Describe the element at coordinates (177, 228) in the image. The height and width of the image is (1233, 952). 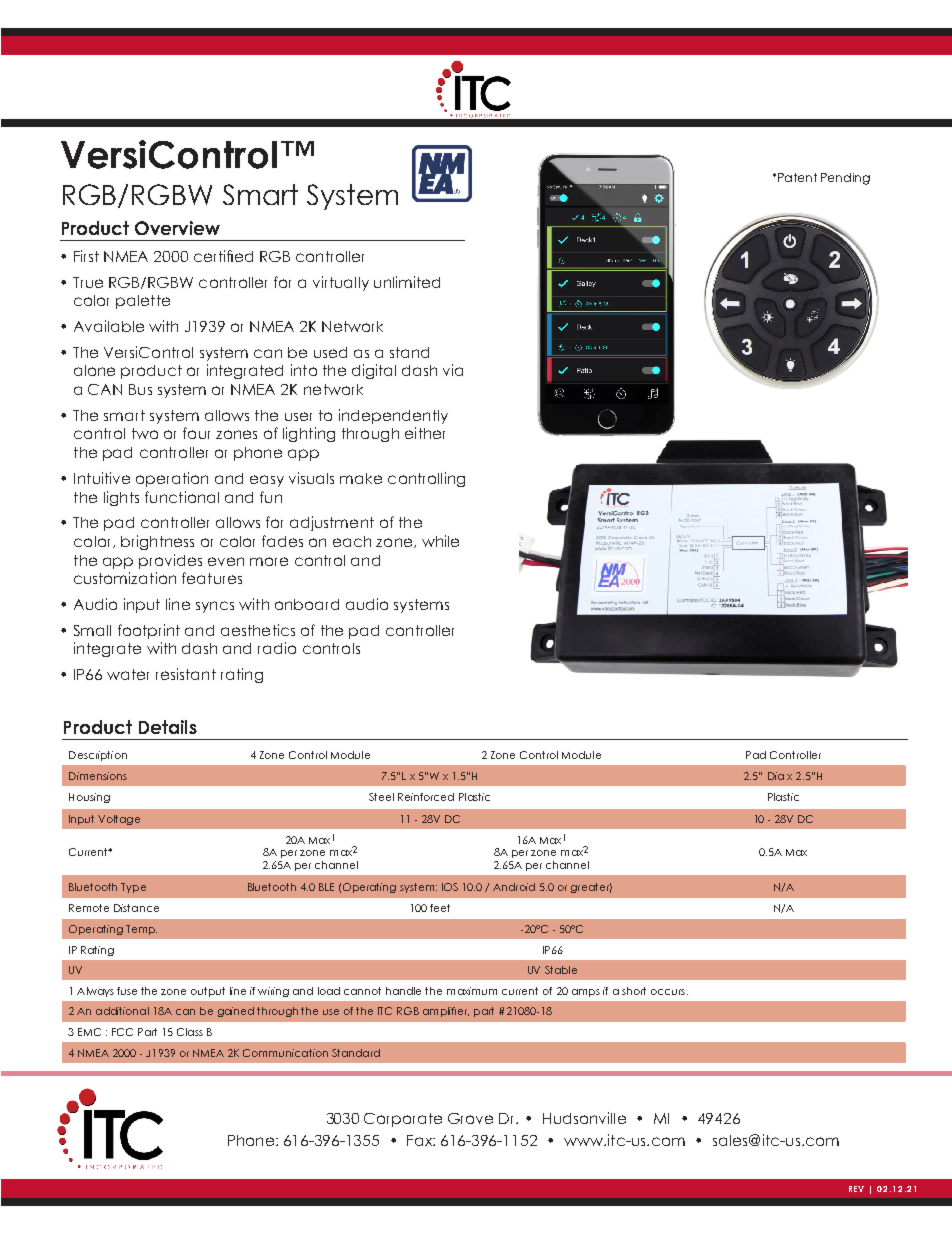
I see `Overview` at that location.
